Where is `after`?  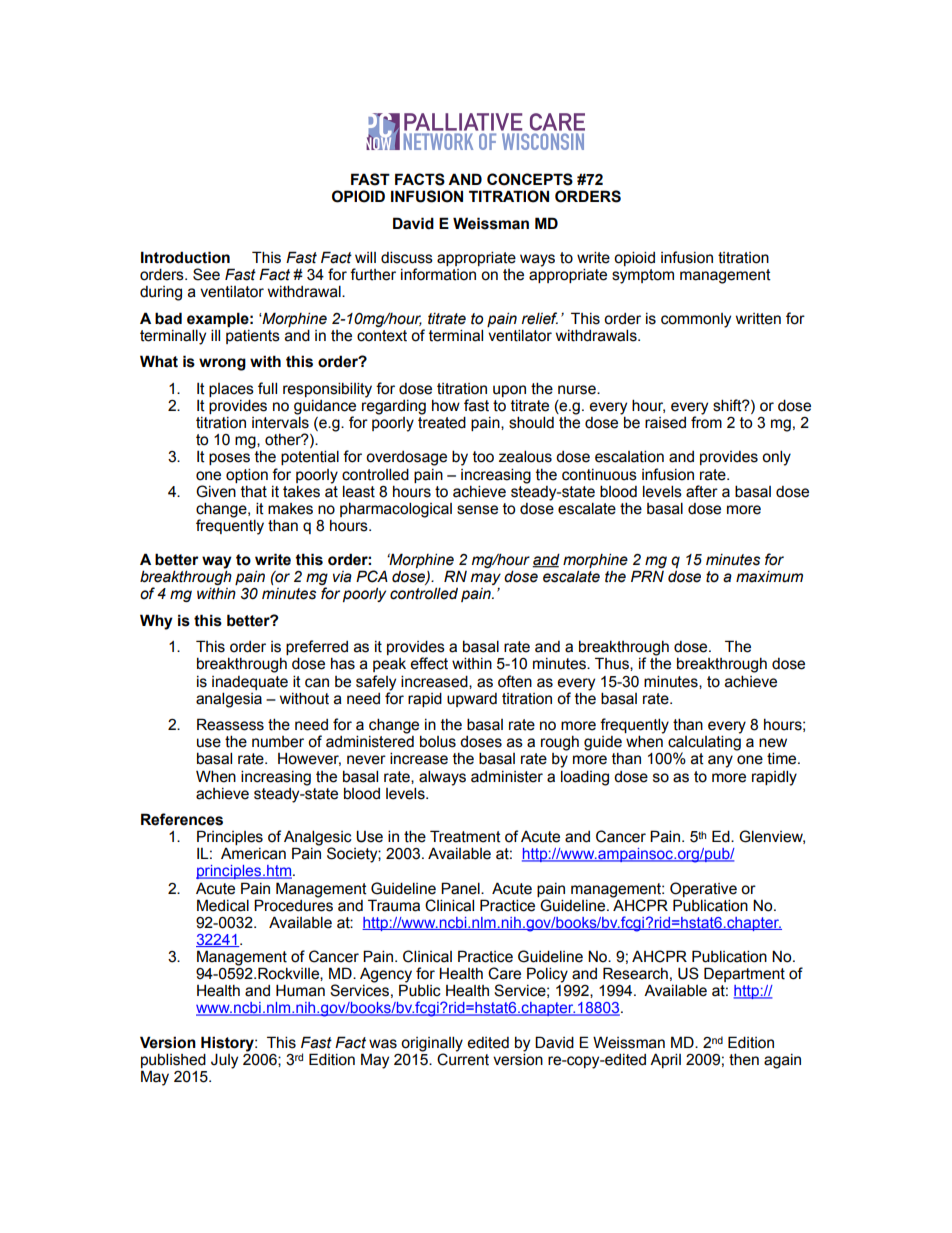 after is located at coordinates (702, 491).
